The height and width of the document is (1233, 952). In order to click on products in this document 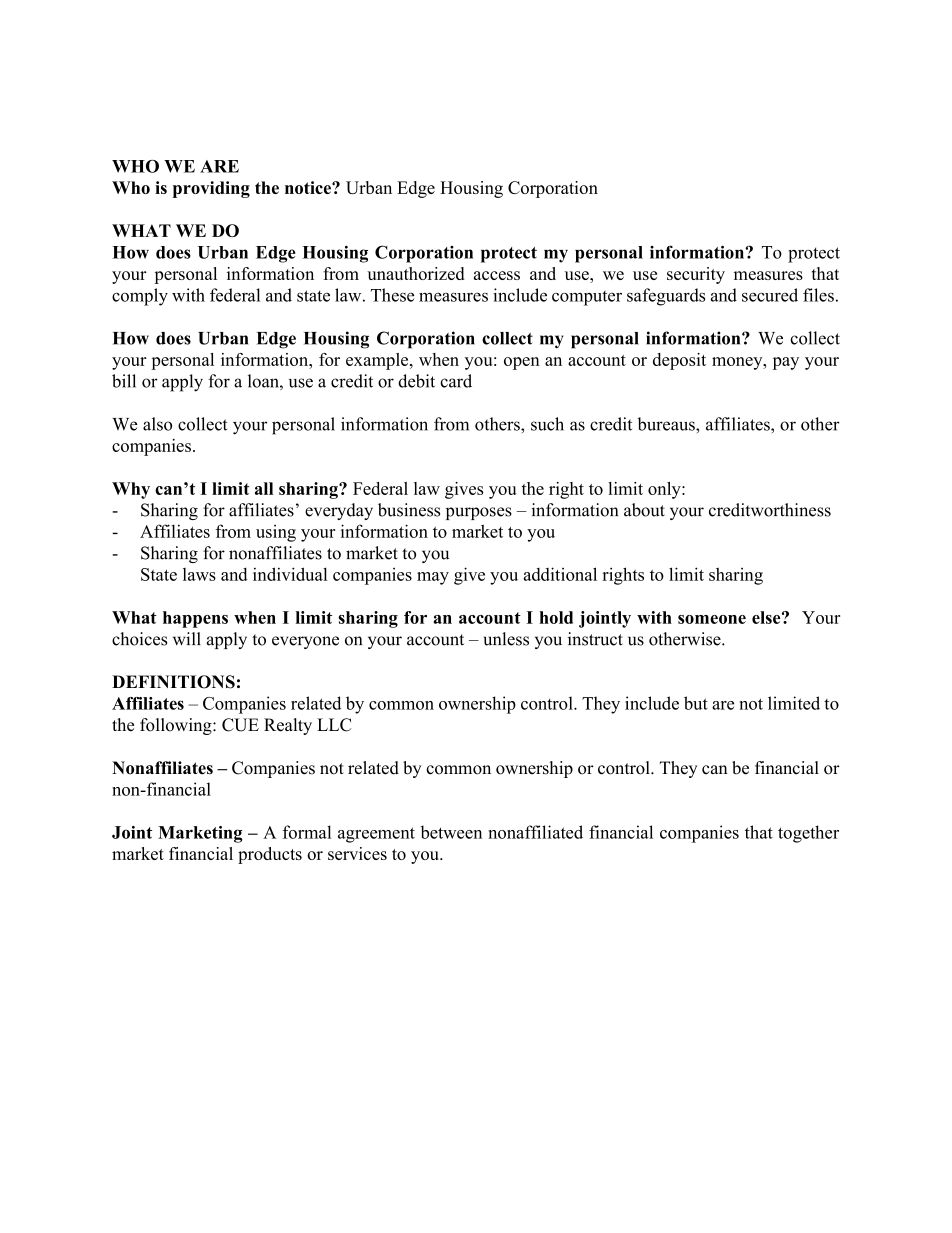, I will do `click(270, 855)`.
